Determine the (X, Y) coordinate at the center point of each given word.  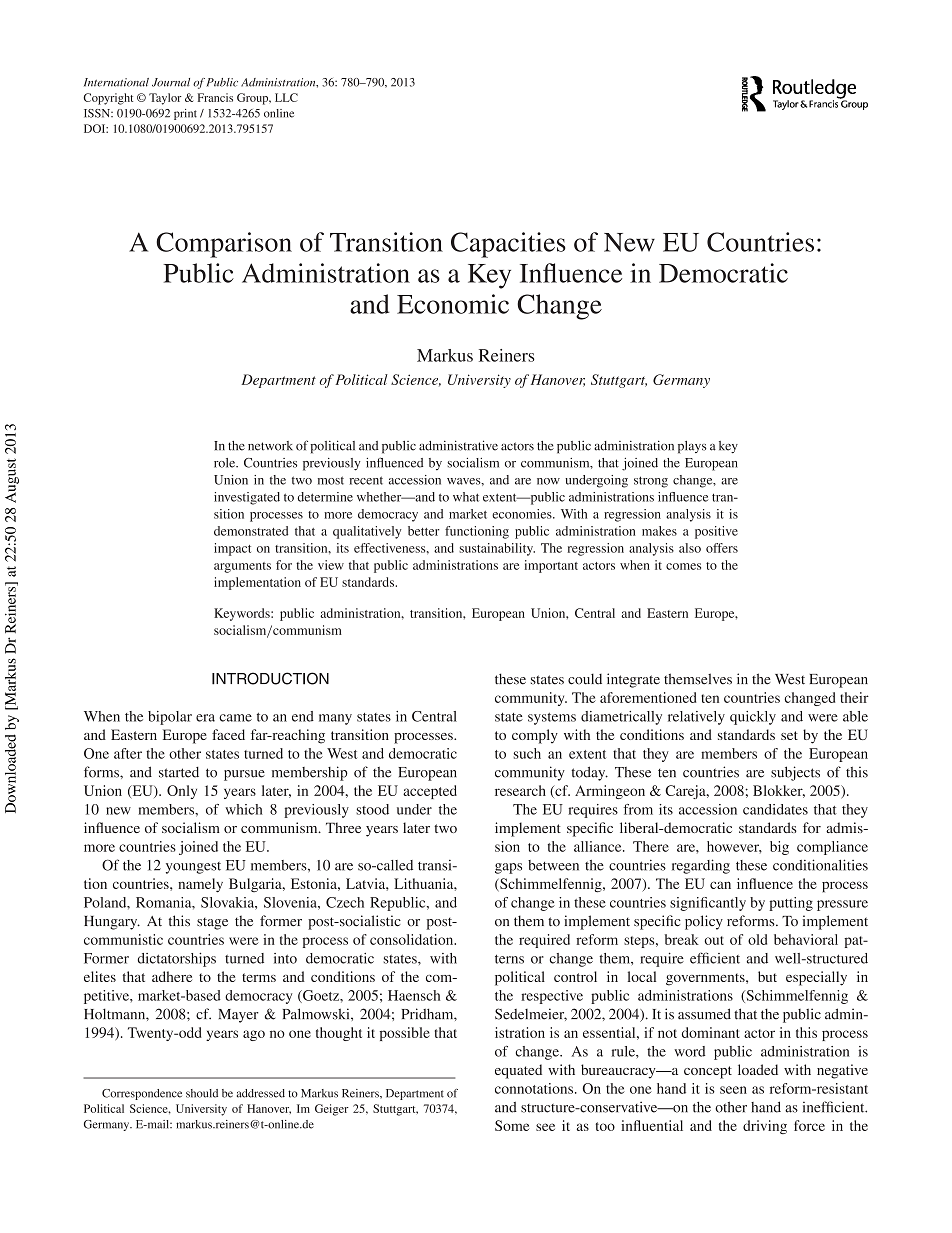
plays (692, 447)
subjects (795, 773)
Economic (453, 304)
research (520, 790)
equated (518, 1071)
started (179, 772)
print (185, 114)
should (202, 1093)
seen (733, 1090)
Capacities (508, 245)
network (270, 446)
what (466, 497)
